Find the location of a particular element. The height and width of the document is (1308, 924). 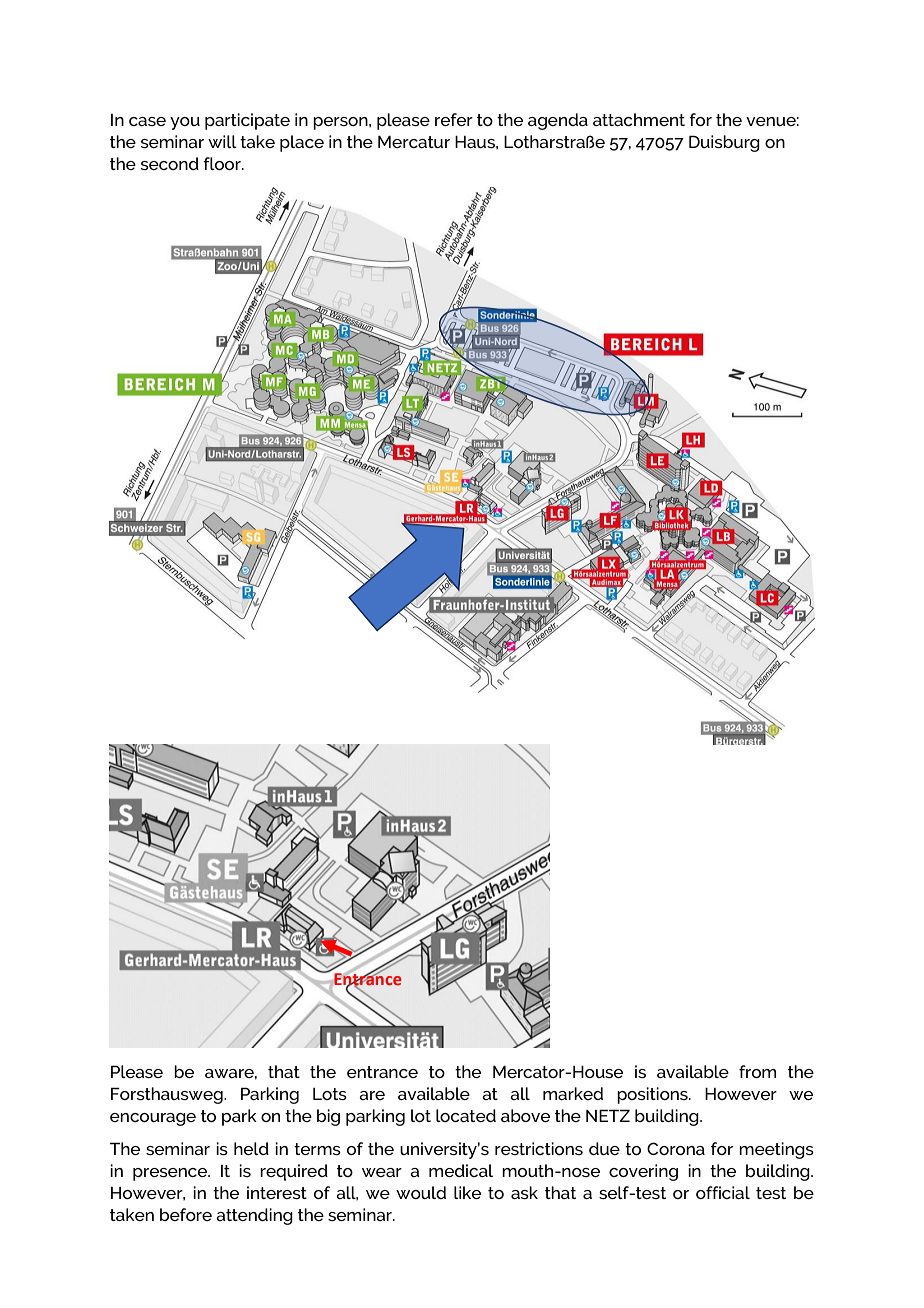

refer is located at coordinates (454, 119).
